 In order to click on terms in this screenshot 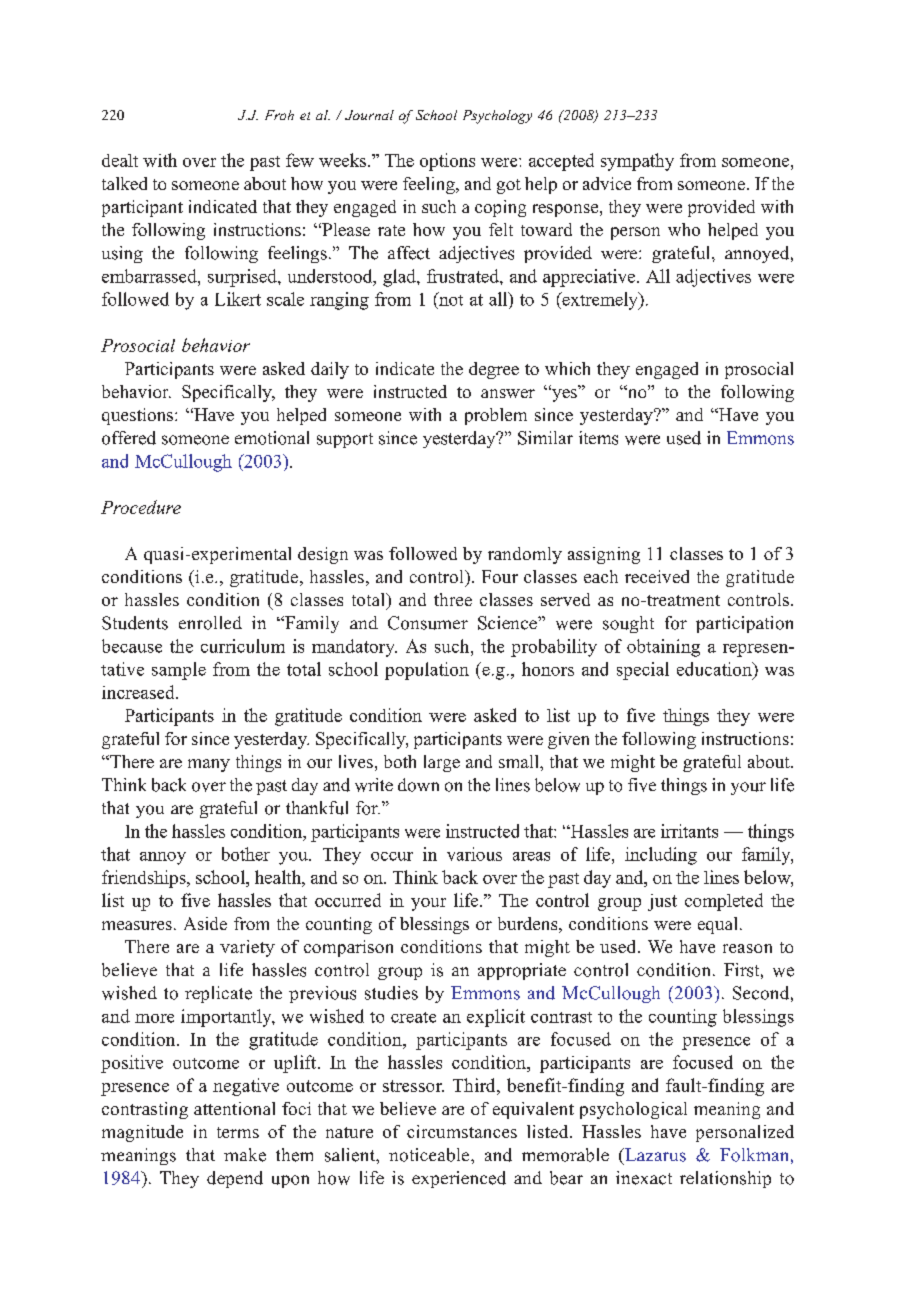, I will do `click(238, 1132)`.
